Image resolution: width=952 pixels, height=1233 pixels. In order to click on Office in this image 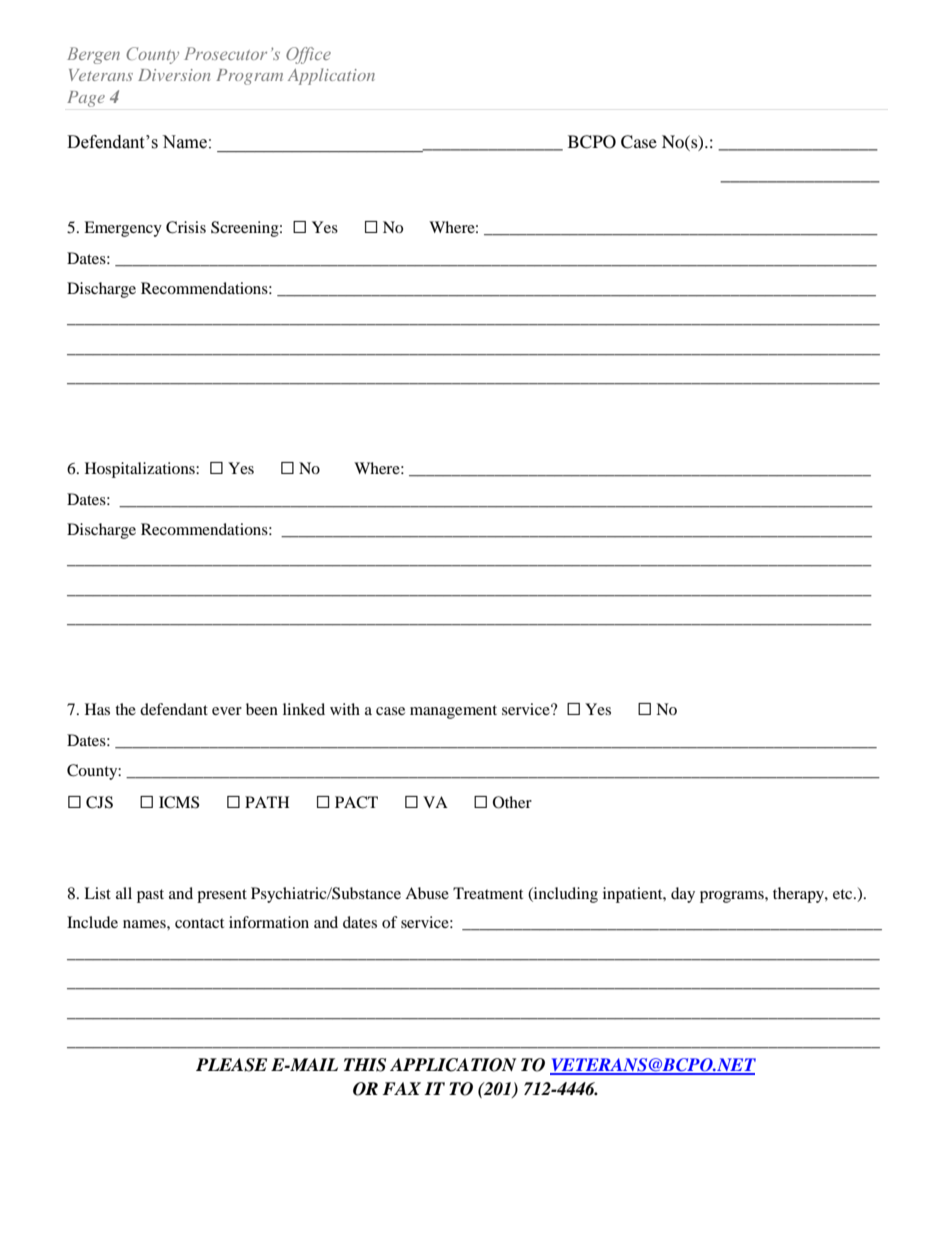, I will do `click(308, 55)`.
